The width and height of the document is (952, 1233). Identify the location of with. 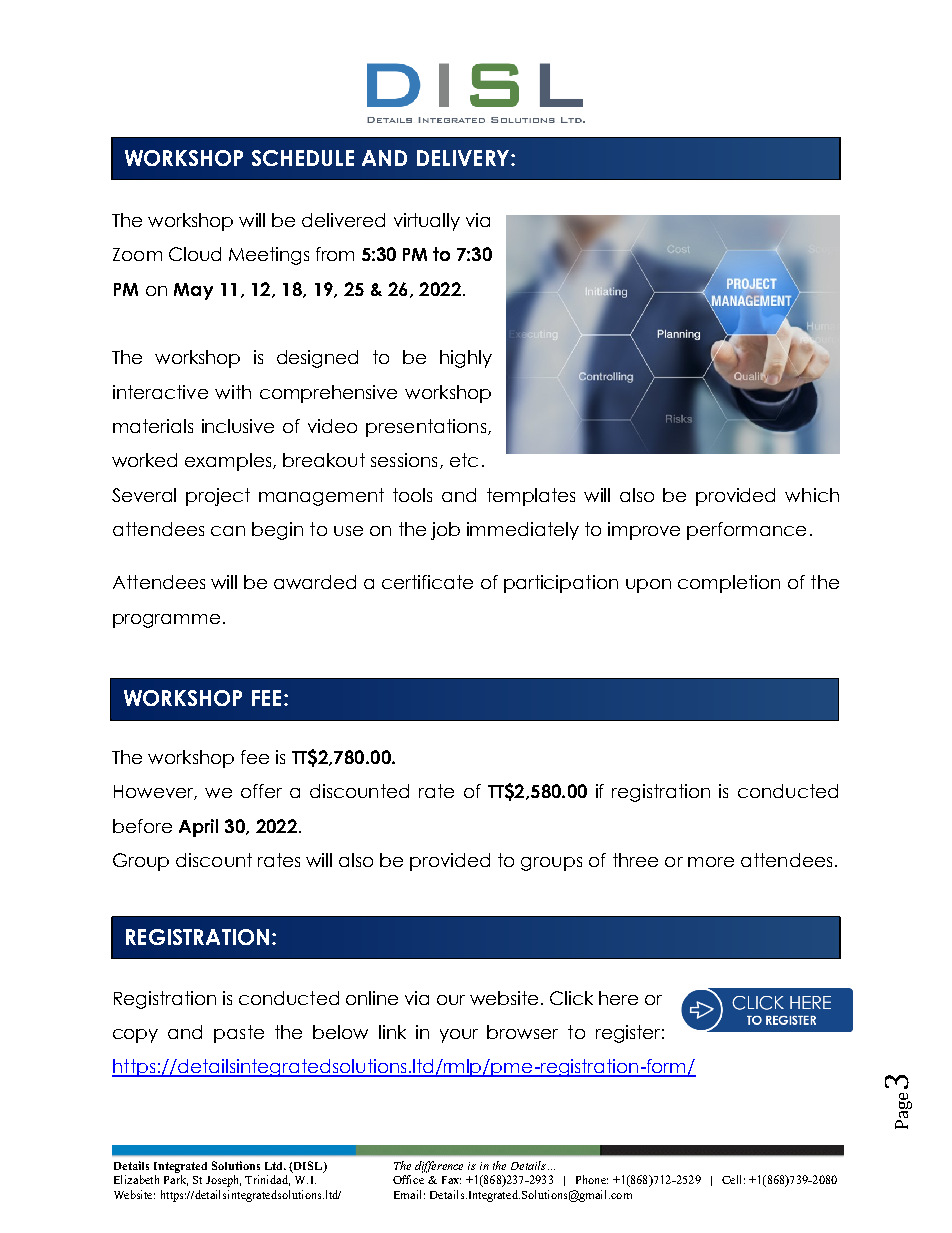
(233, 392).
